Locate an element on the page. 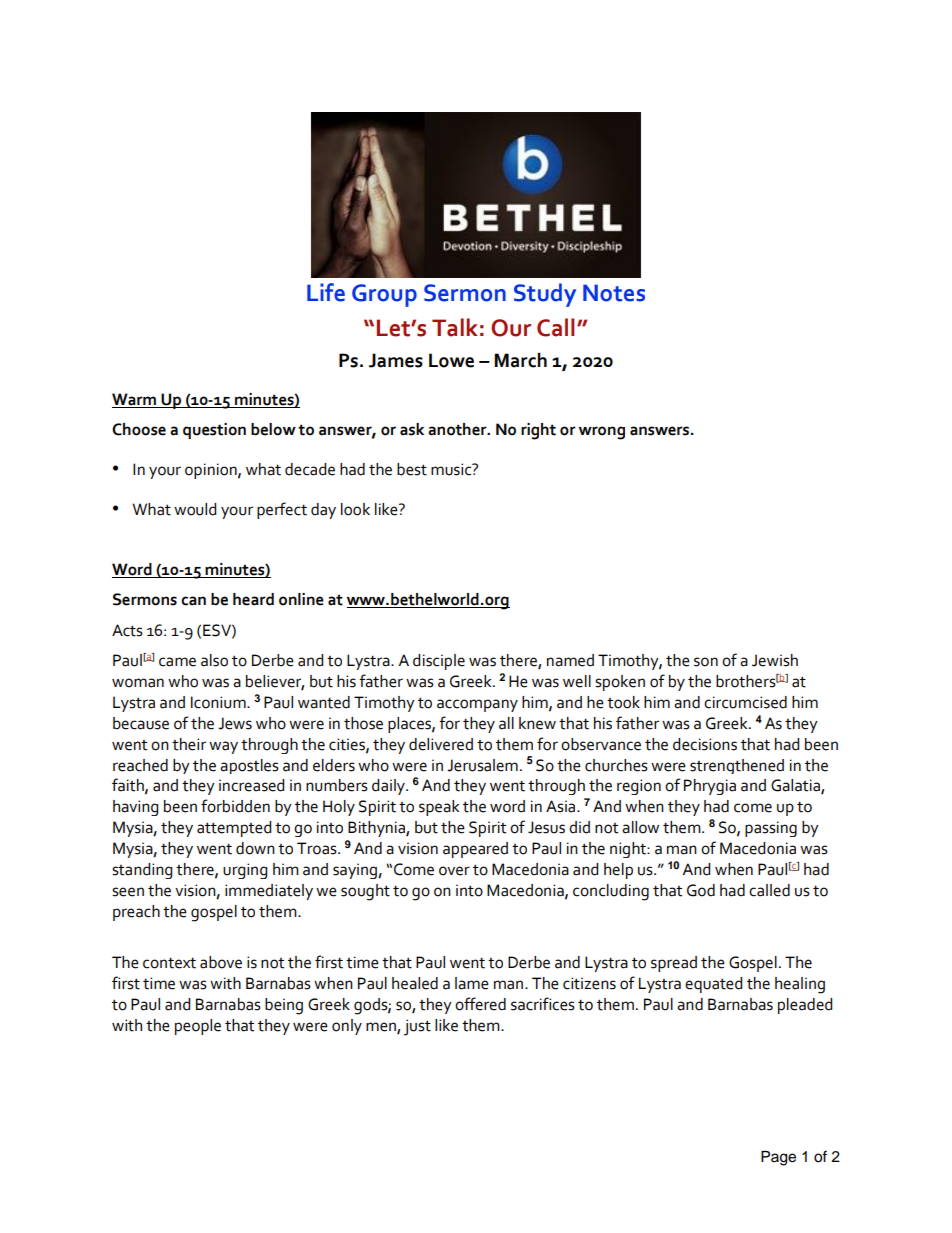  Page is located at coordinates (778, 1158).
